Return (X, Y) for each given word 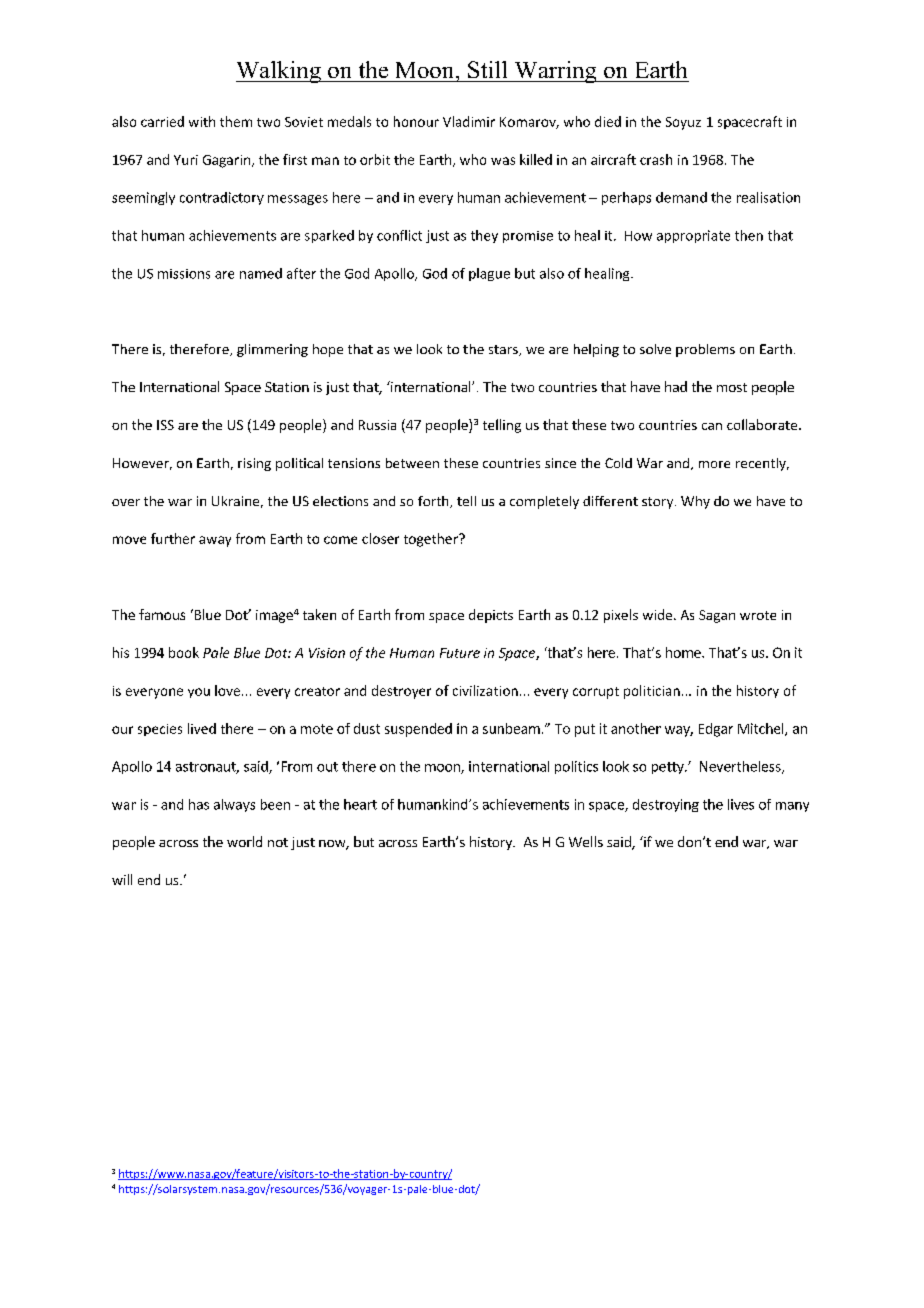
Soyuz (683, 123)
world (244, 841)
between (412, 463)
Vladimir (469, 121)
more (714, 464)
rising (254, 464)
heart (360, 804)
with (202, 121)
